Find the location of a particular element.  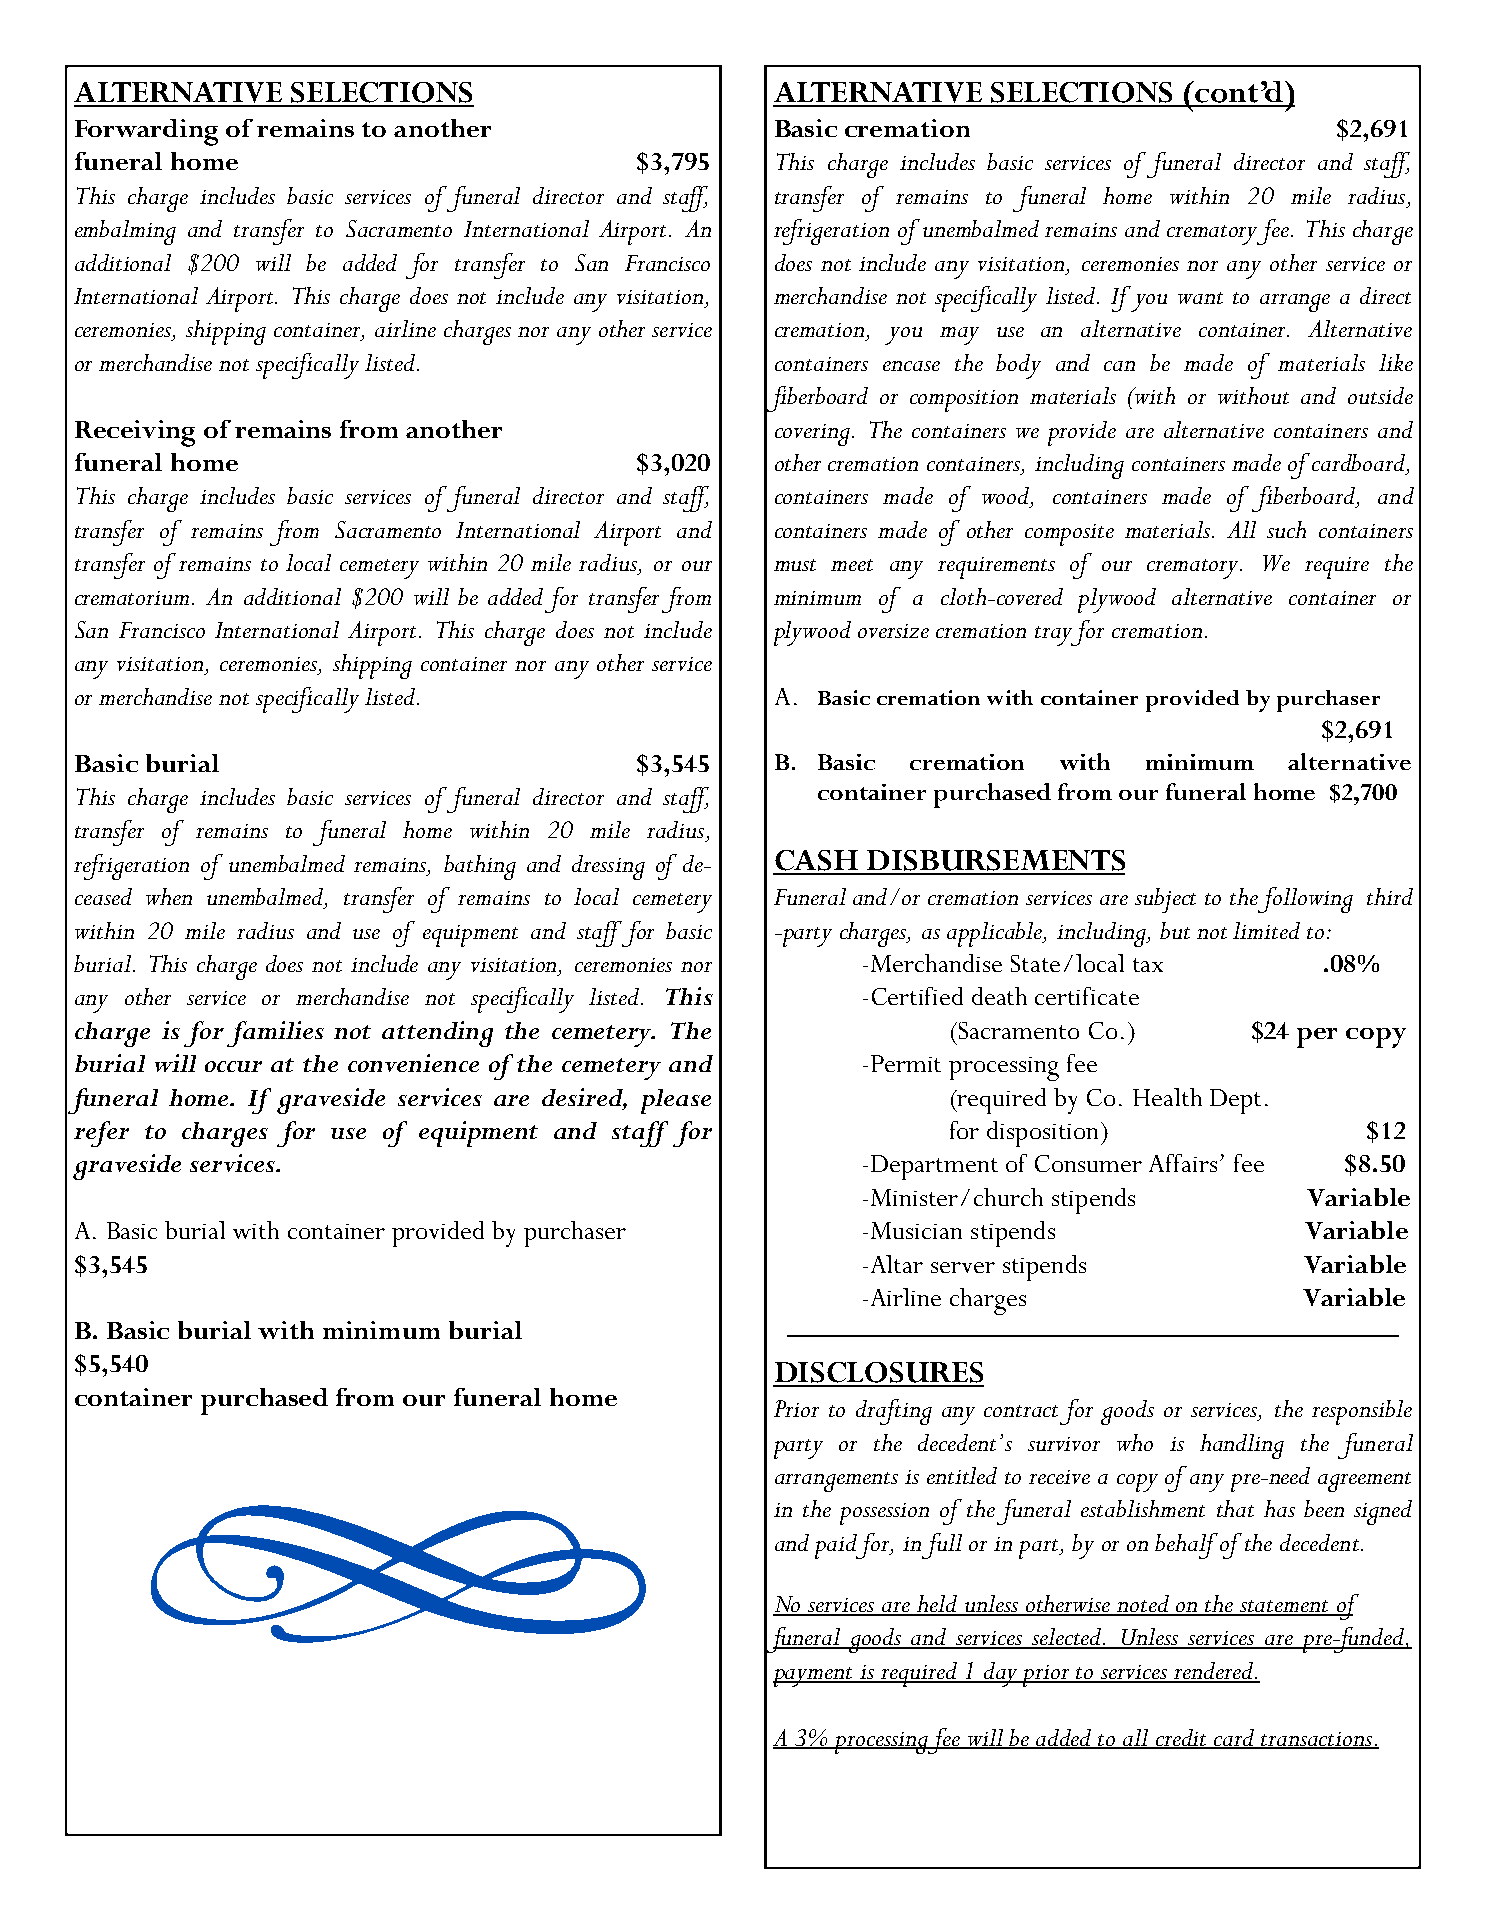

Affairs is located at coordinates (1183, 1163).
